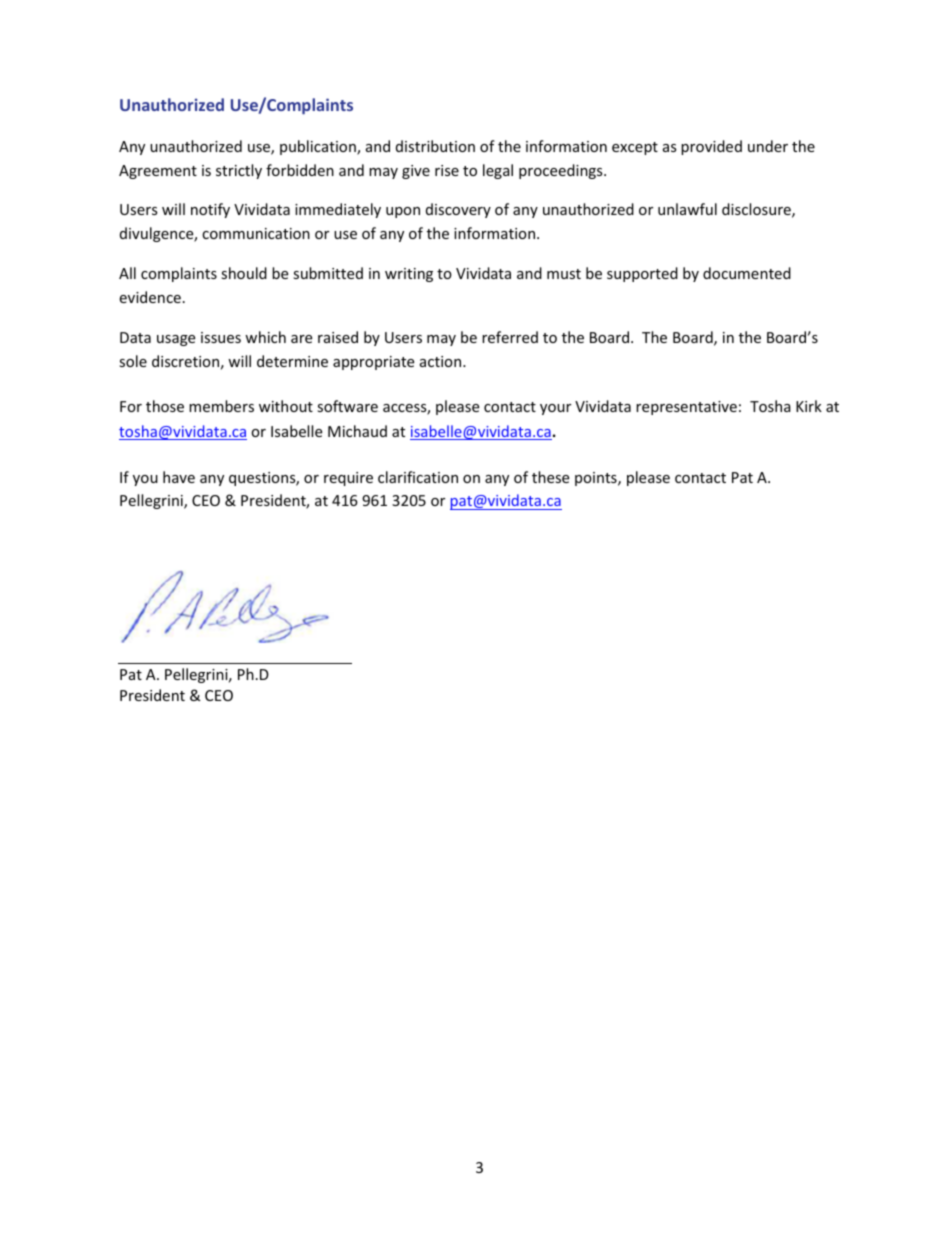  I want to click on referred, so click(510, 337).
